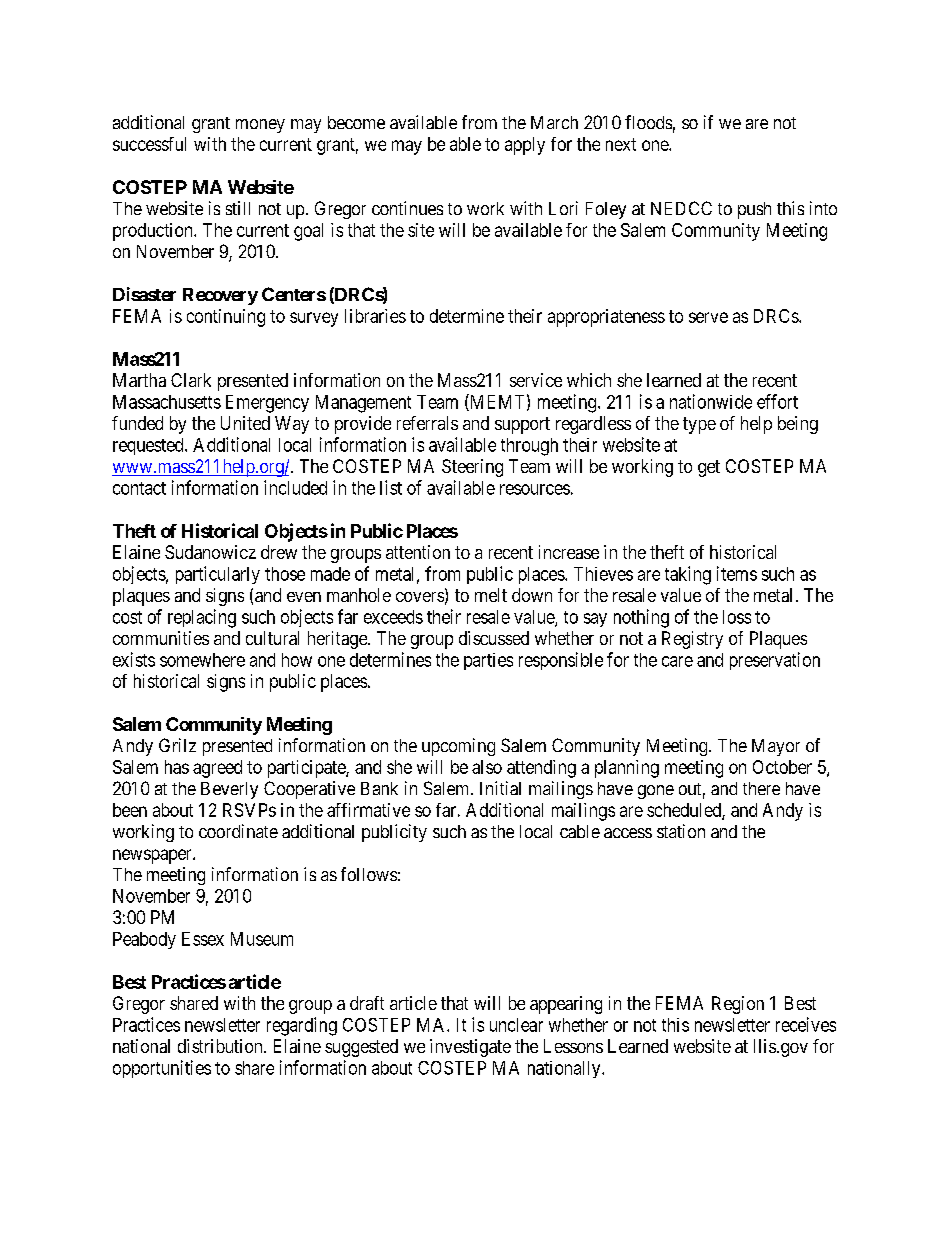 The height and width of the screenshot is (1233, 952). What do you see at coordinates (754, 210) in the screenshot?
I see `push` at bounding box center [754, 210].
